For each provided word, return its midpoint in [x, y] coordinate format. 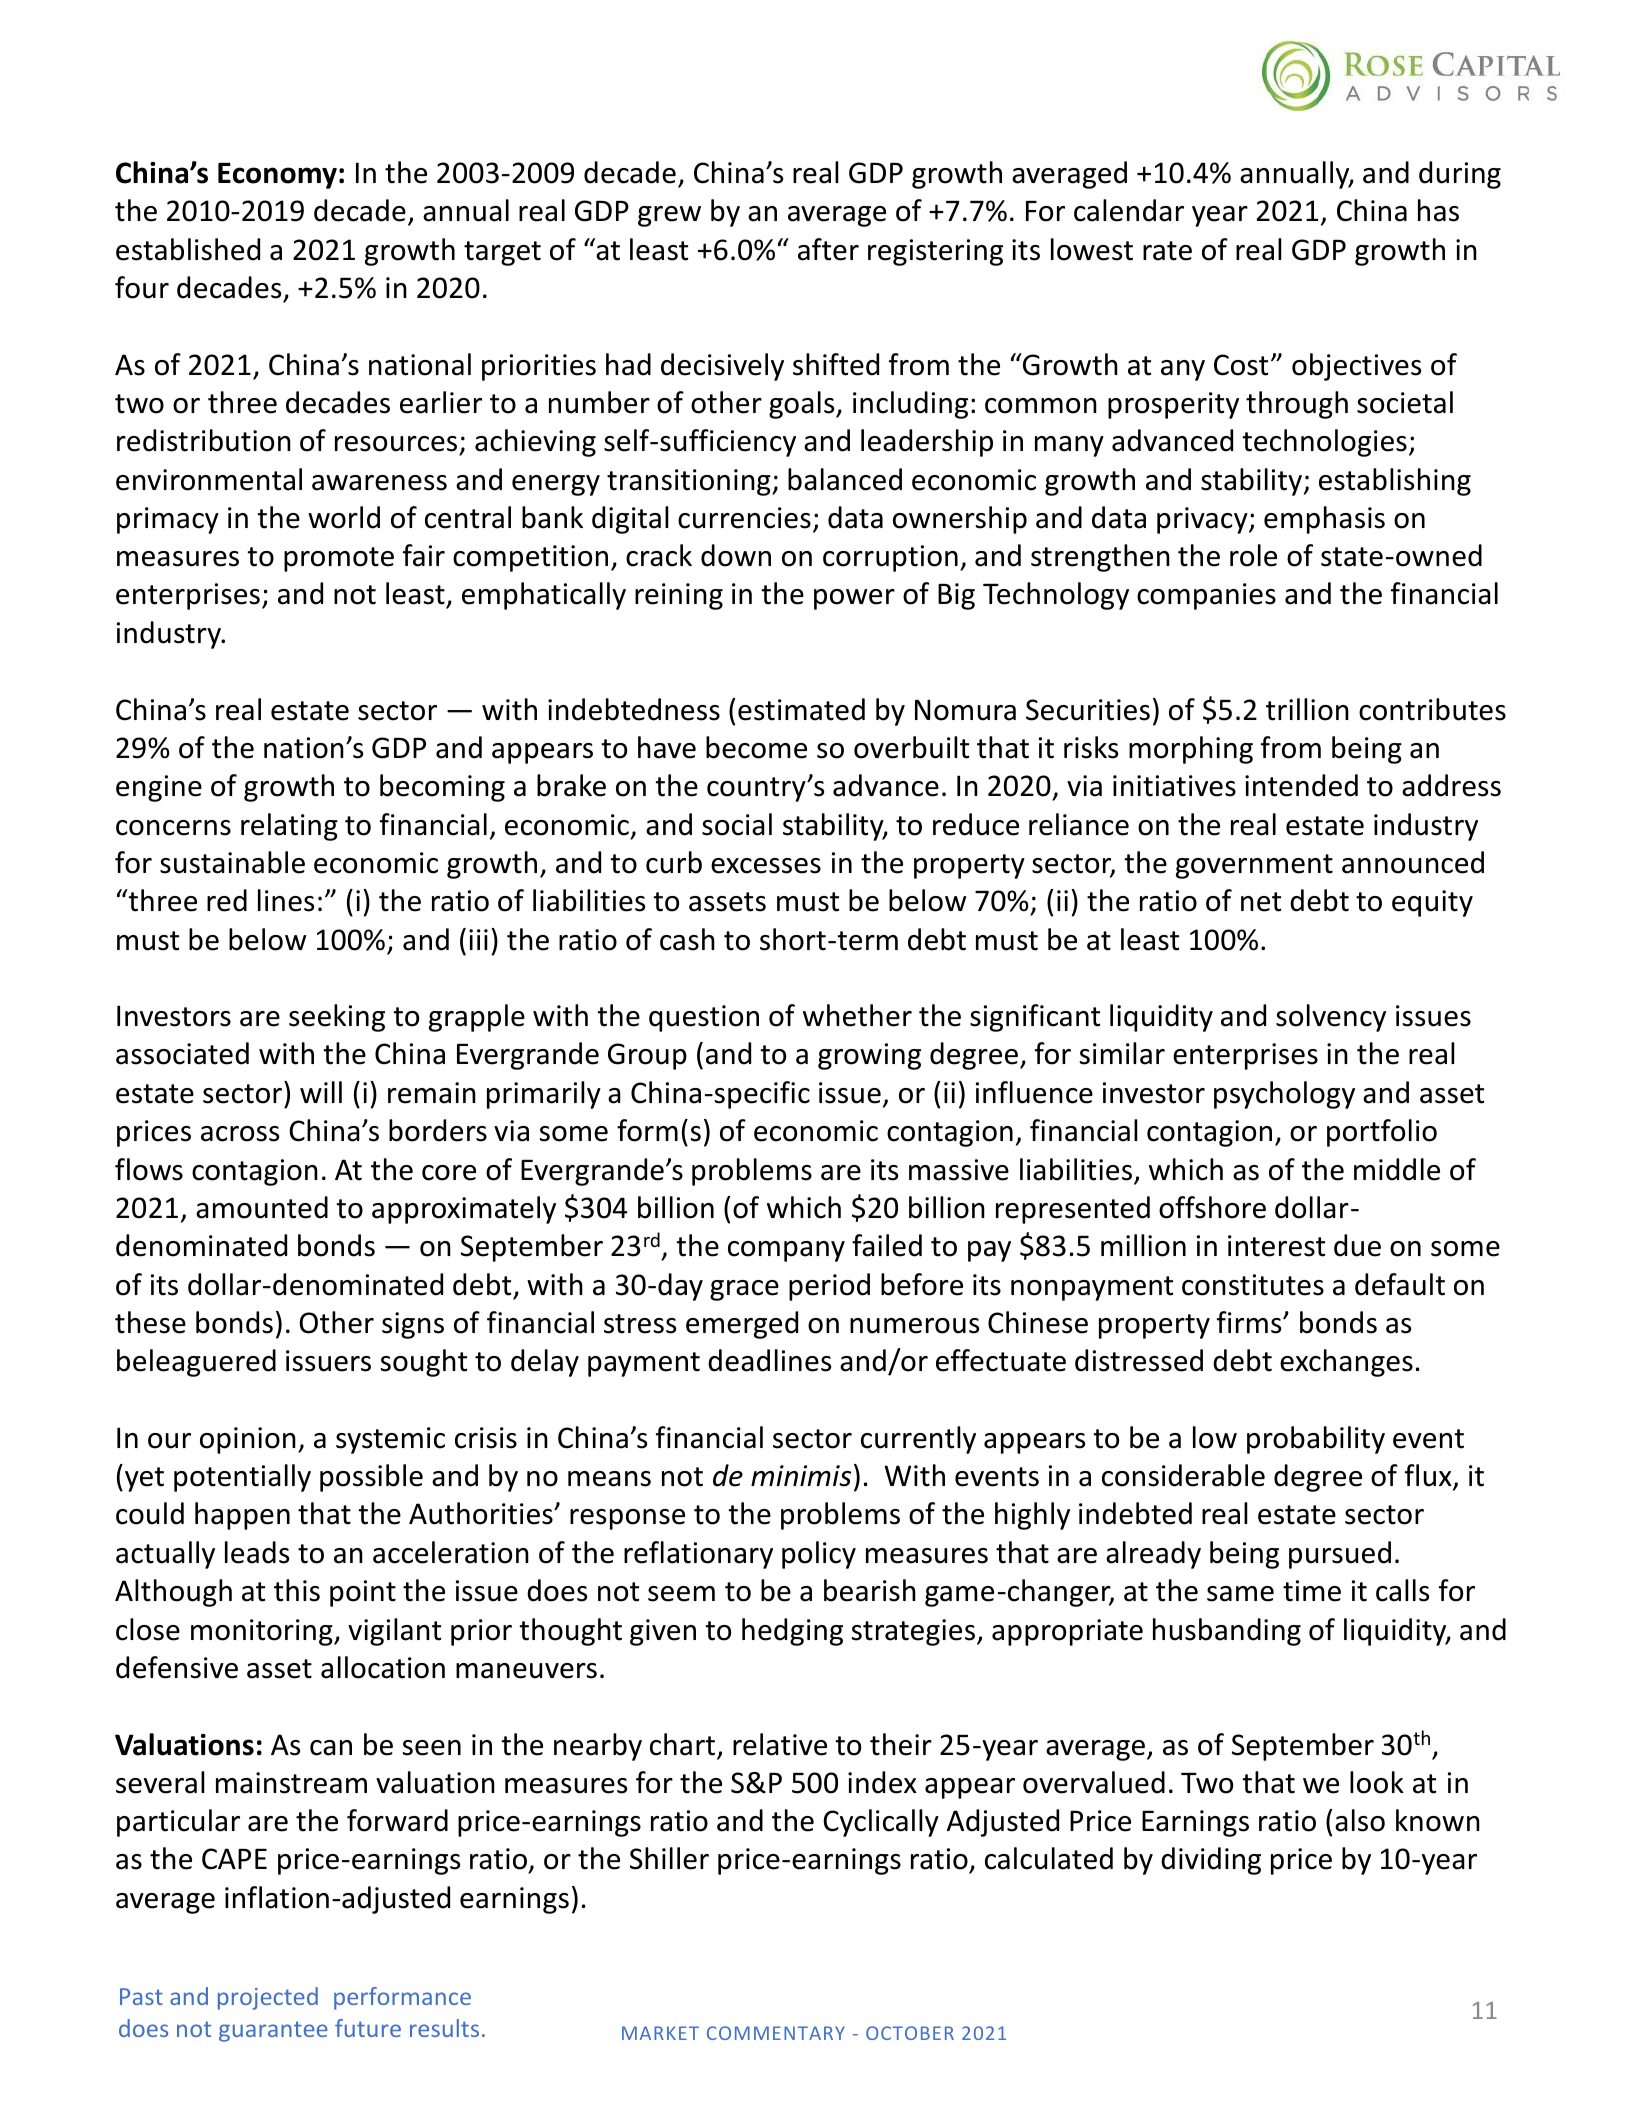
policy [819, 1555]
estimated [801, 709]
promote [339, 559]
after [828, 249]
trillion [1307, 709]
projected [268, 1998]
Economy [277, 176]
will [321, 1092]
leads [257, 1552]
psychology [1284, 1095]
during [1460, 175]
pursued [1340, 1555]
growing [869, 1056]
